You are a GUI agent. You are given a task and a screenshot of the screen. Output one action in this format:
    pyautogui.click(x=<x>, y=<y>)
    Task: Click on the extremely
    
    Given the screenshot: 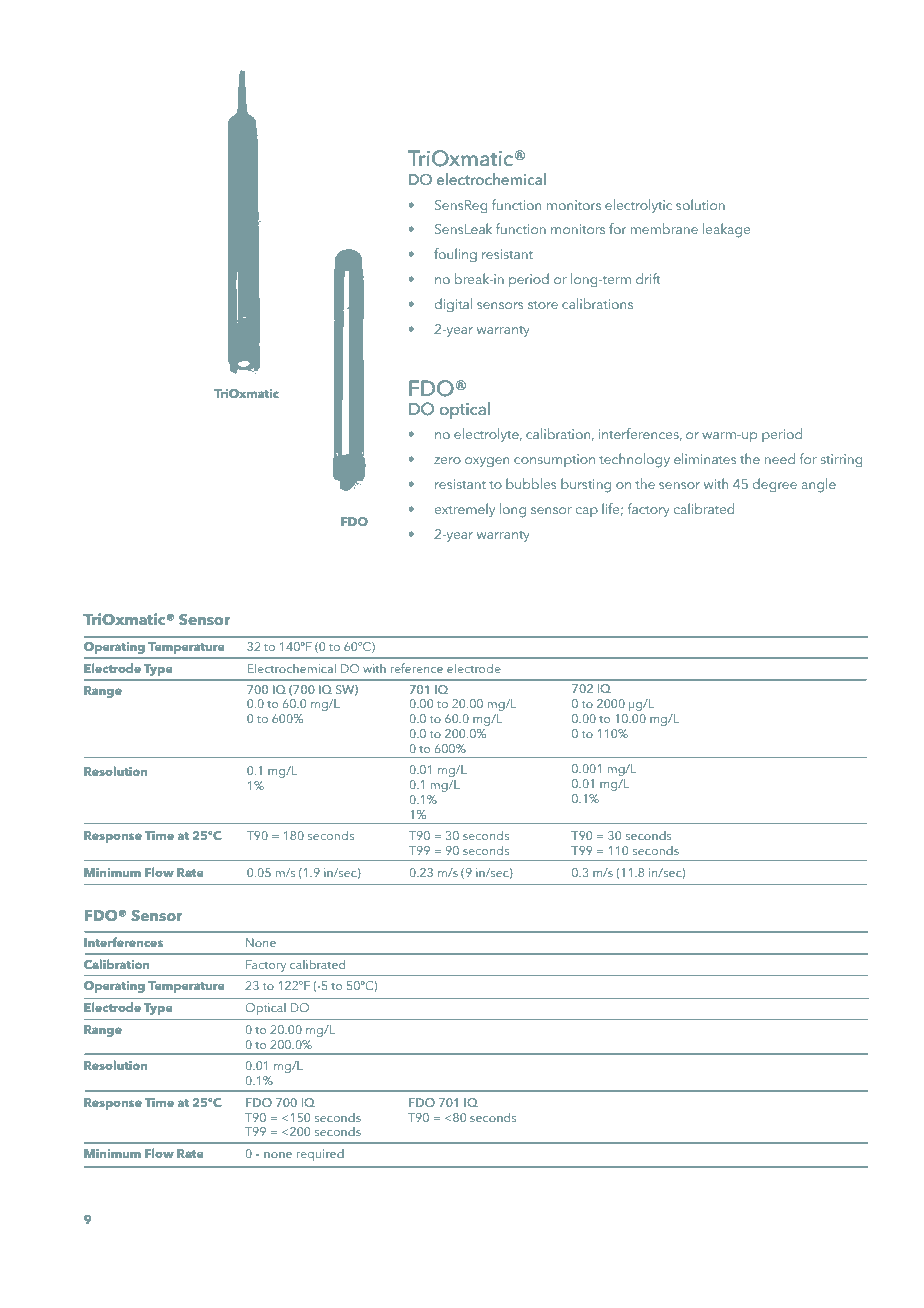 What is the action you would take?
    pyautogui.click(x=465, y=510)
